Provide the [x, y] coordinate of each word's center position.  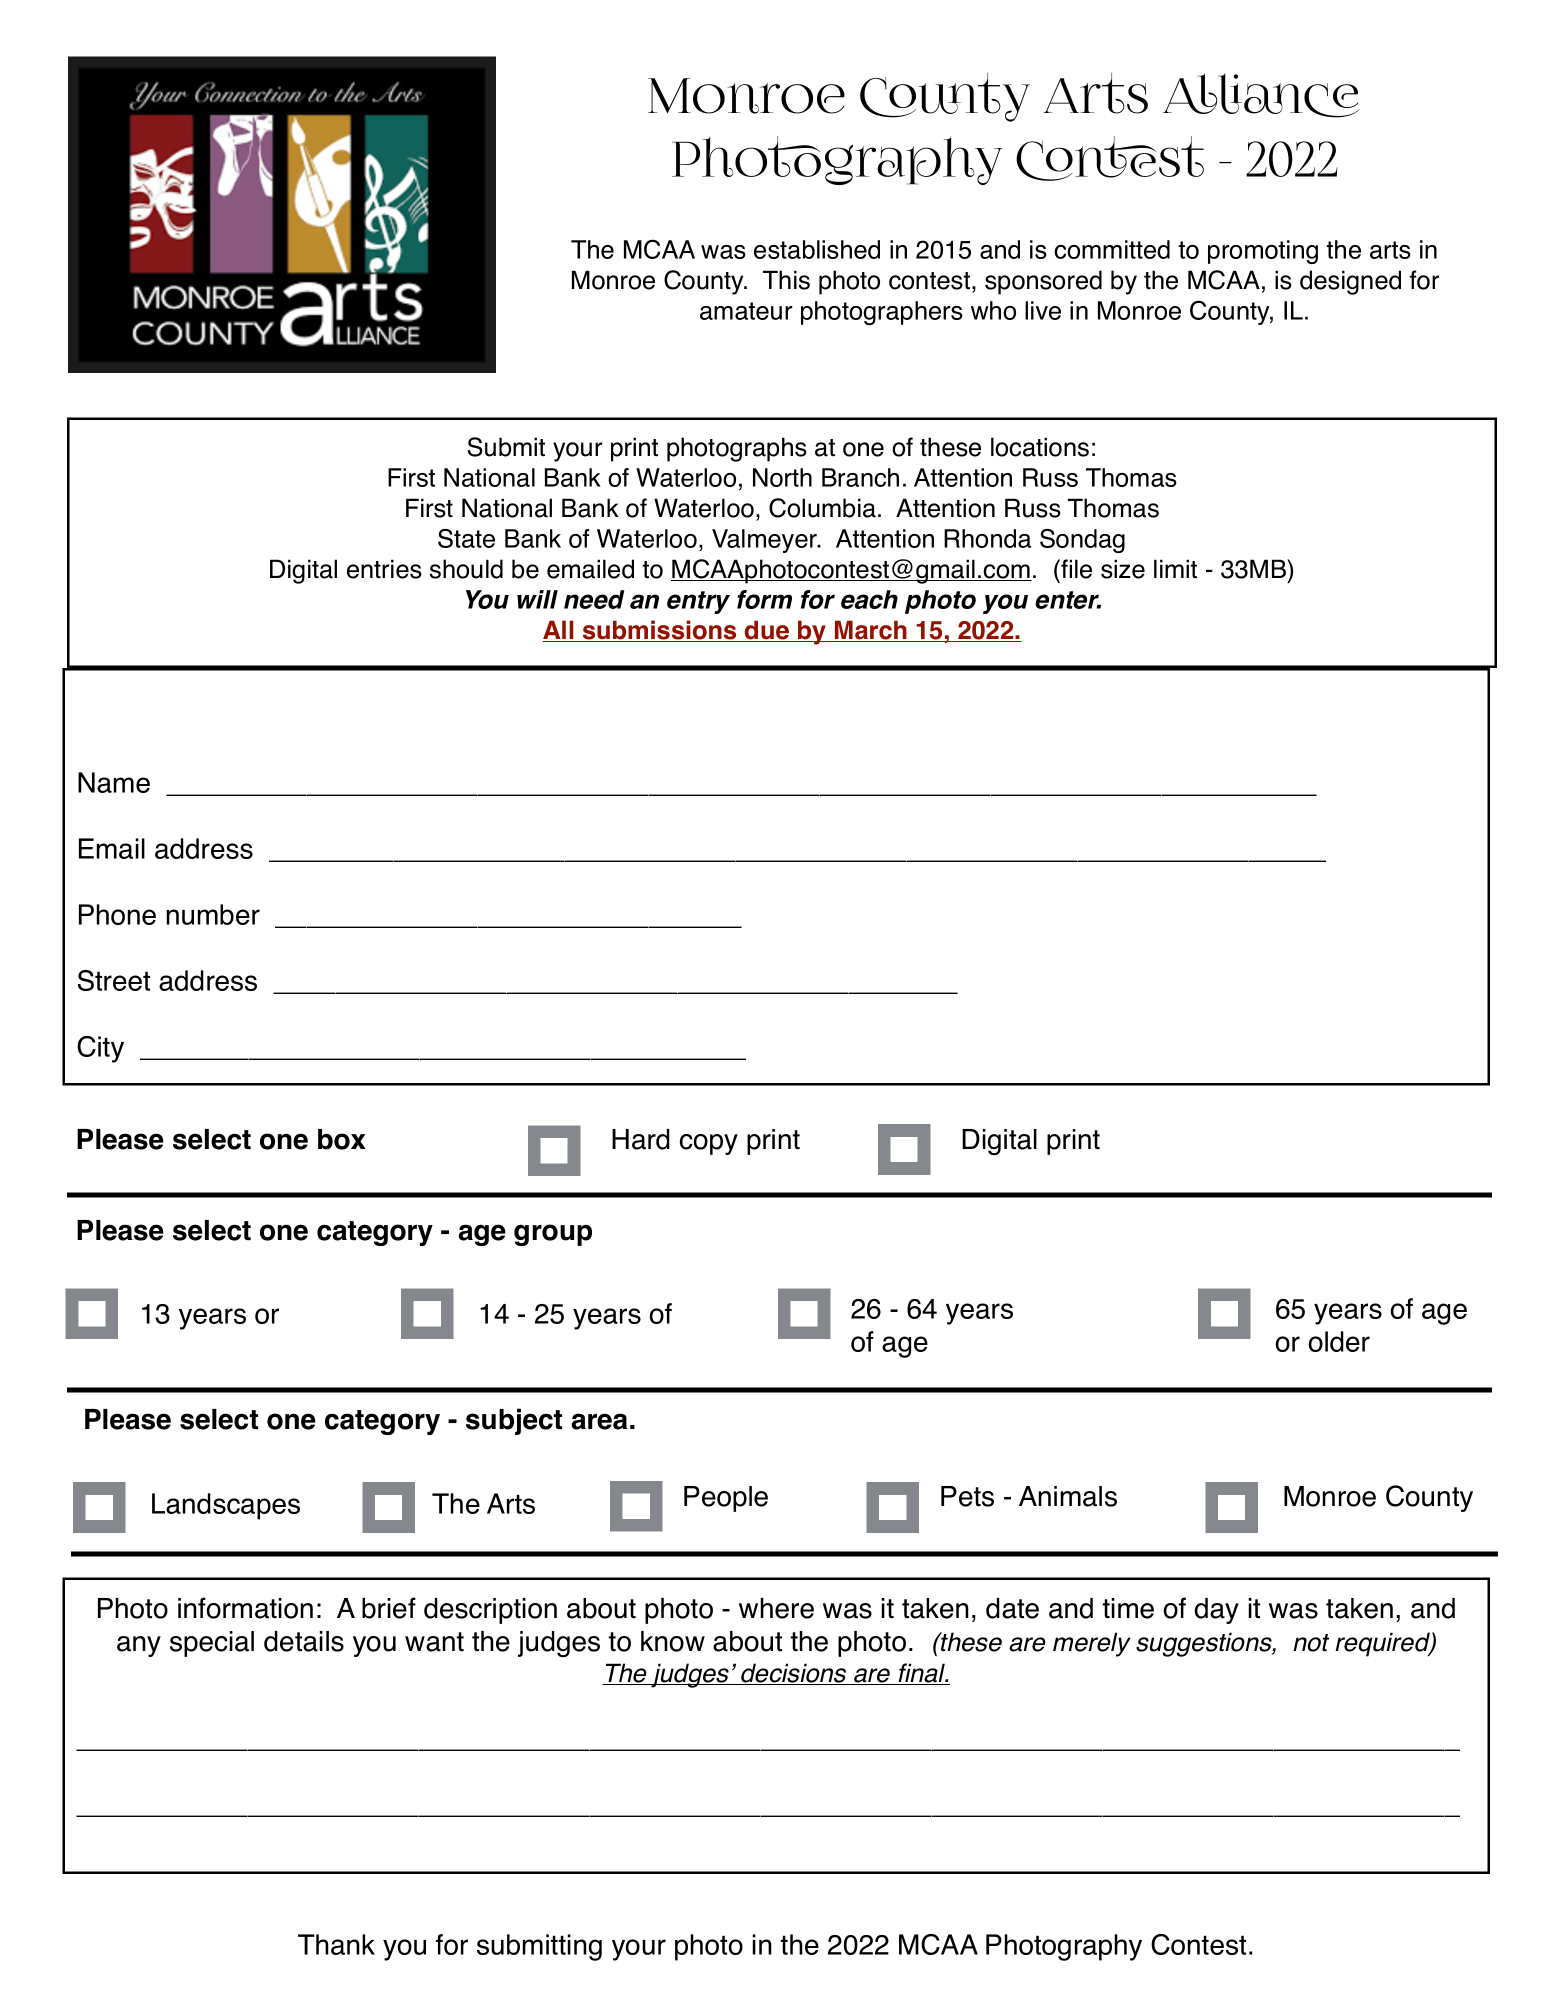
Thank [336, 1944]
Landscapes [226, 1506]
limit [1175, 569]
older [1339, 1341]
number [213, 914]
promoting [1263, 252]
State [466, 538]
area [599, 1421]
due [767, 631]
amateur [746, 311]
